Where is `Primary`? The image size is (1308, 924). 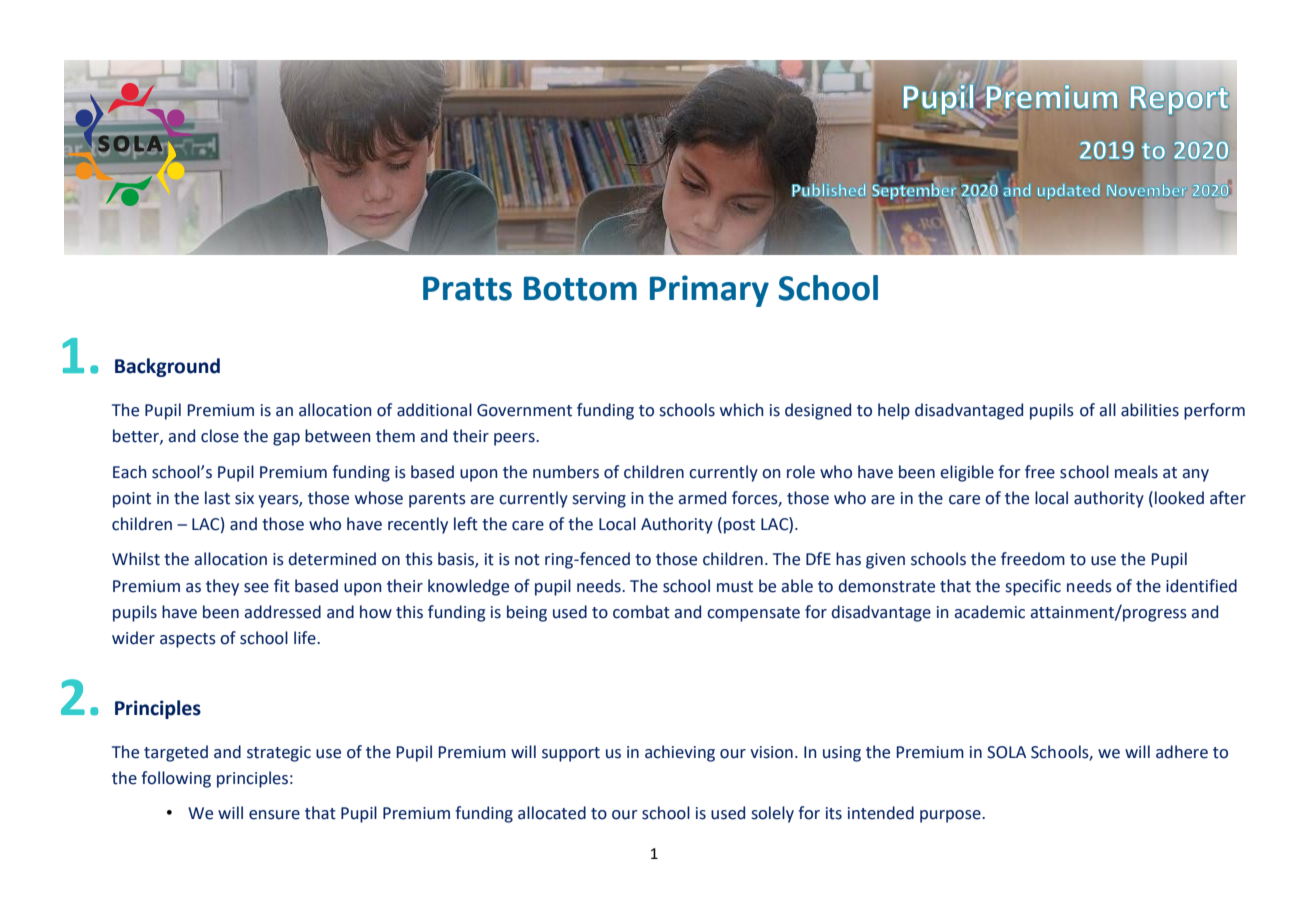
Primary is located at coordinates (709, 291).
